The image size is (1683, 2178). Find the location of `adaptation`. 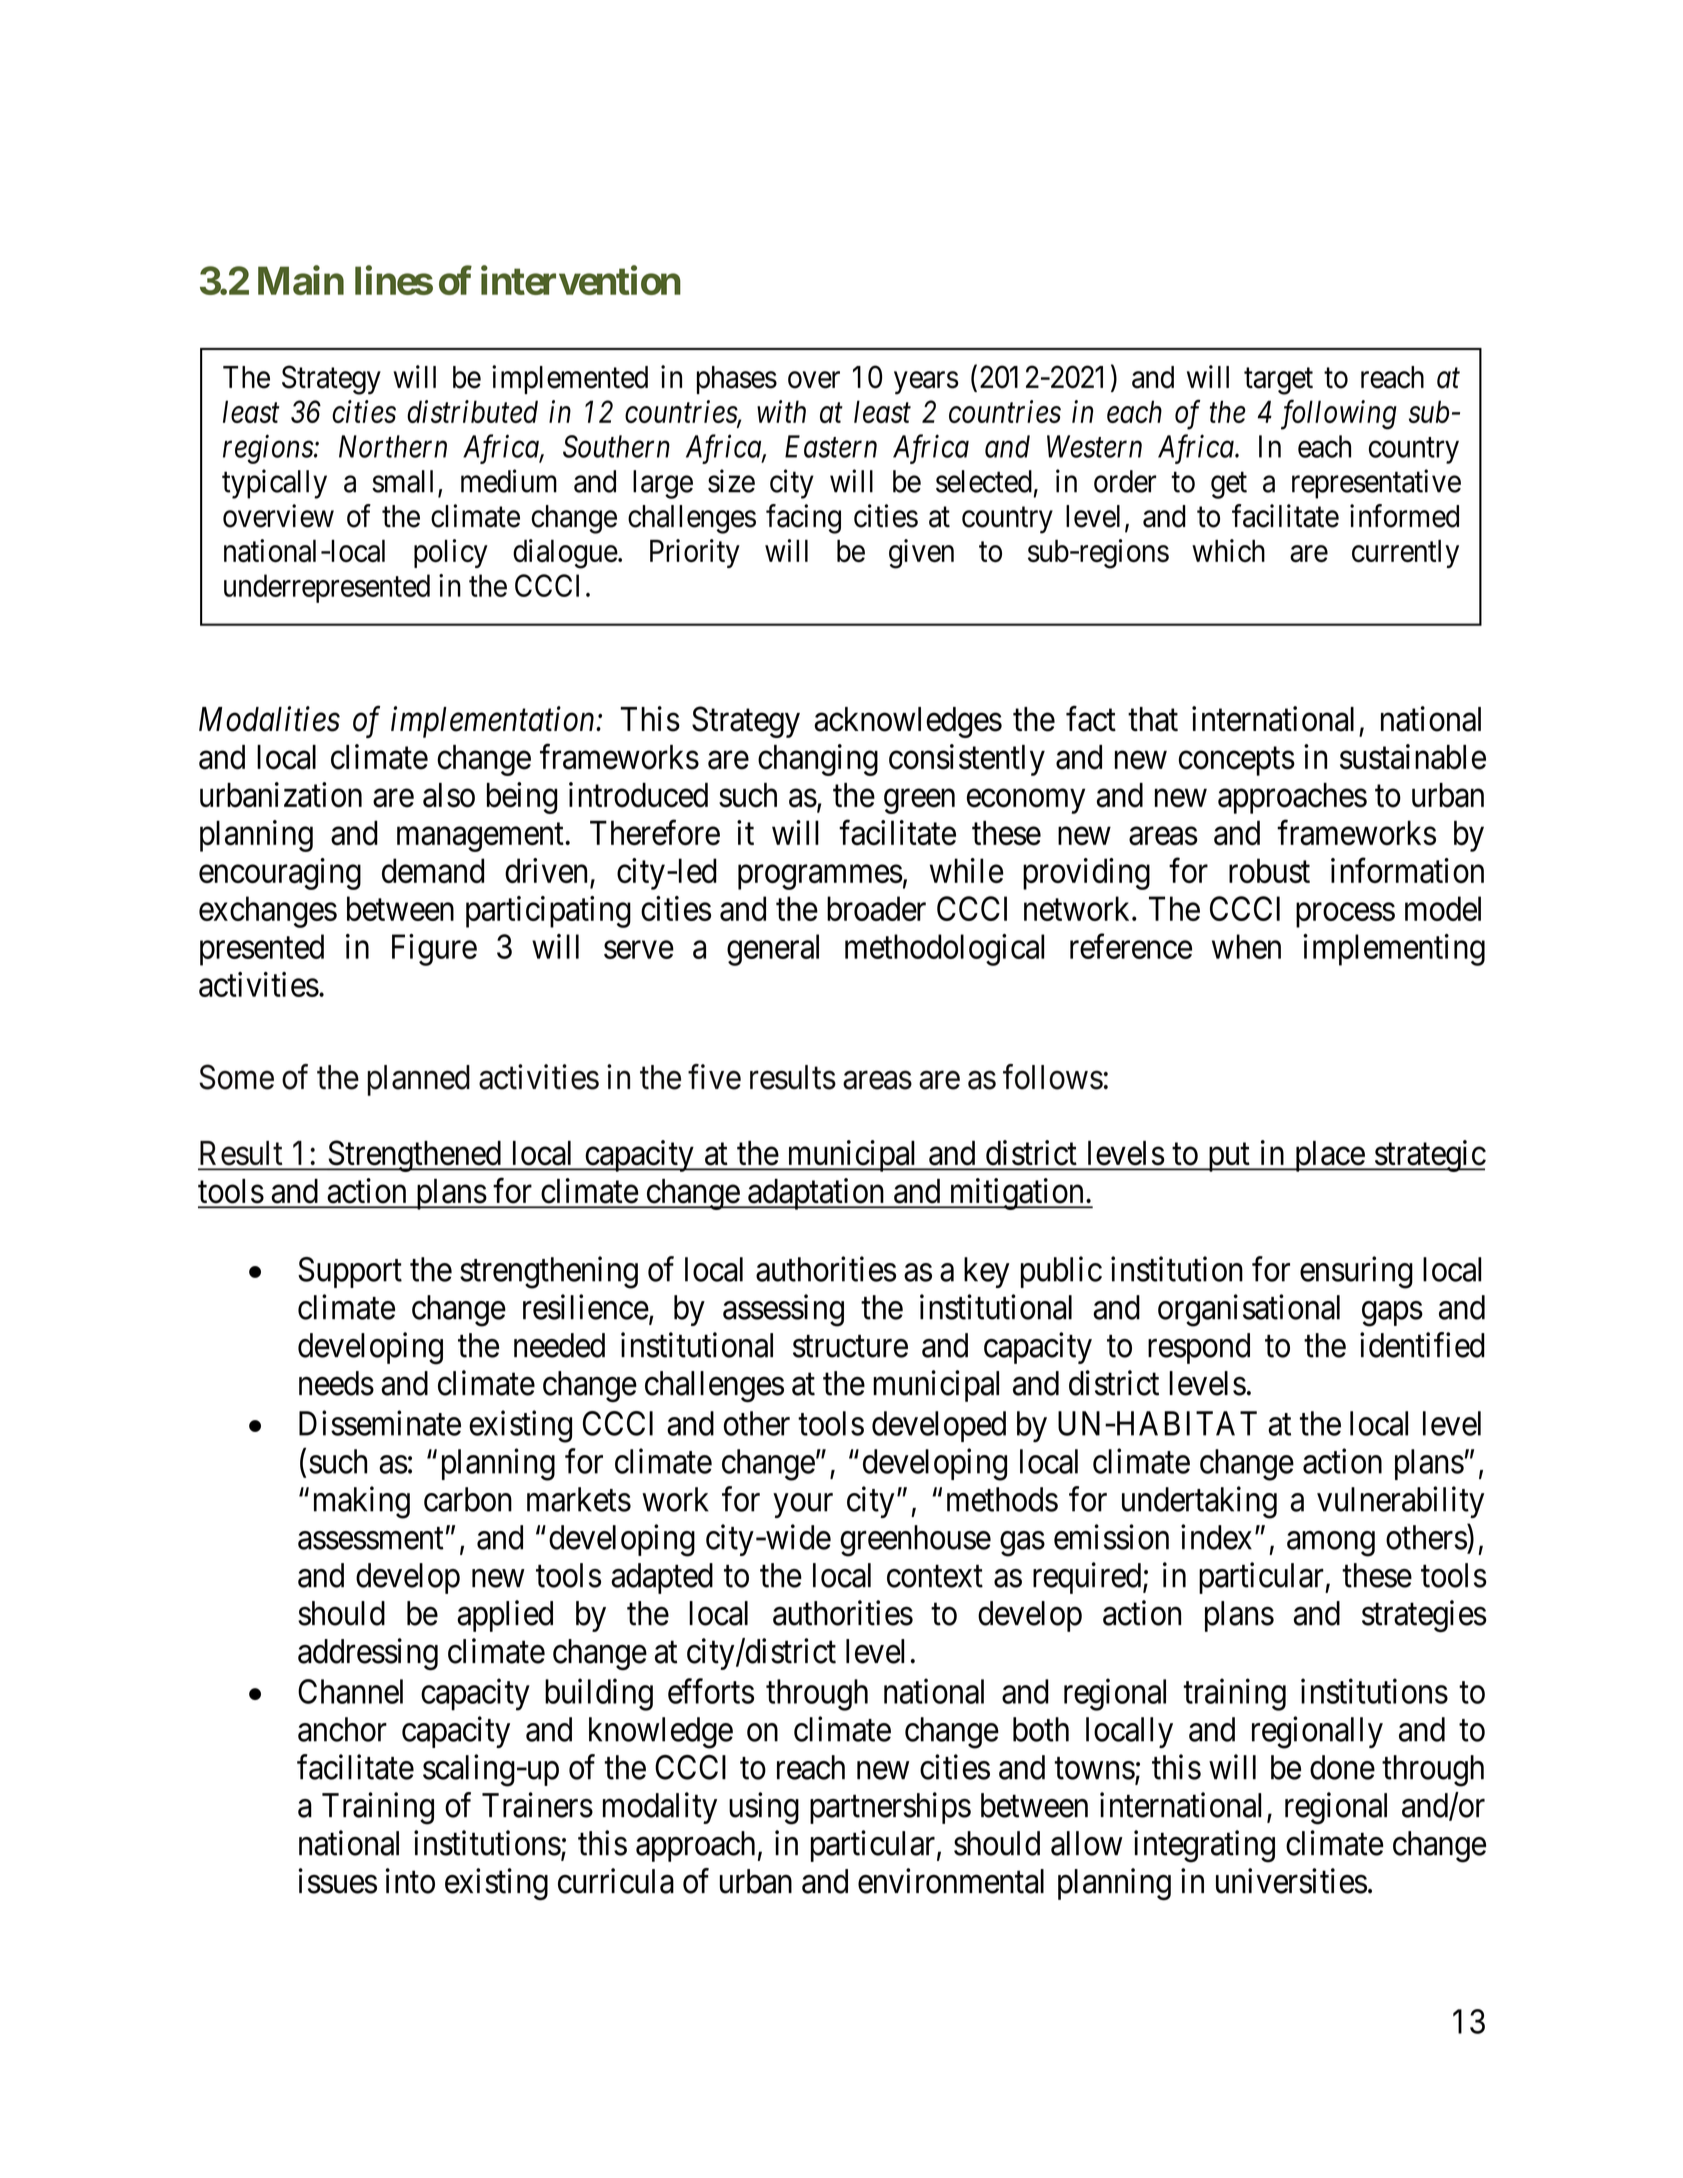

adaptation is located at coordinates (816, 1194).
